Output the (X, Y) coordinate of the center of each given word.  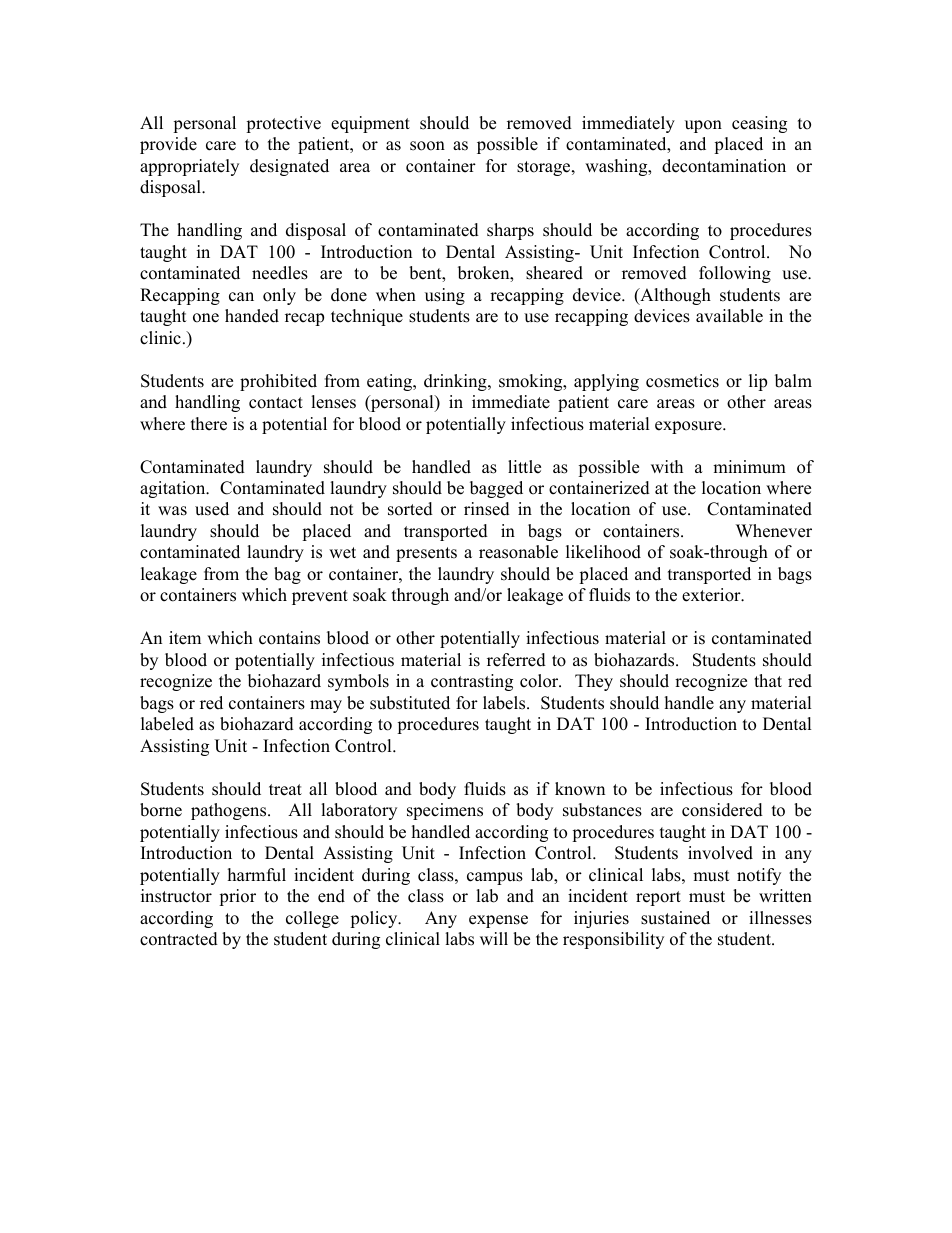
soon (427, 146)
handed (252, 316)
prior (237, 897)
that (768, 680)
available (729, 316)
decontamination (724, 166)
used (212, 509)
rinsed (487, 509)
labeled (167, 724)
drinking (456, 382)
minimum (749, 467)
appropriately (189, 167)
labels (505, 703)
